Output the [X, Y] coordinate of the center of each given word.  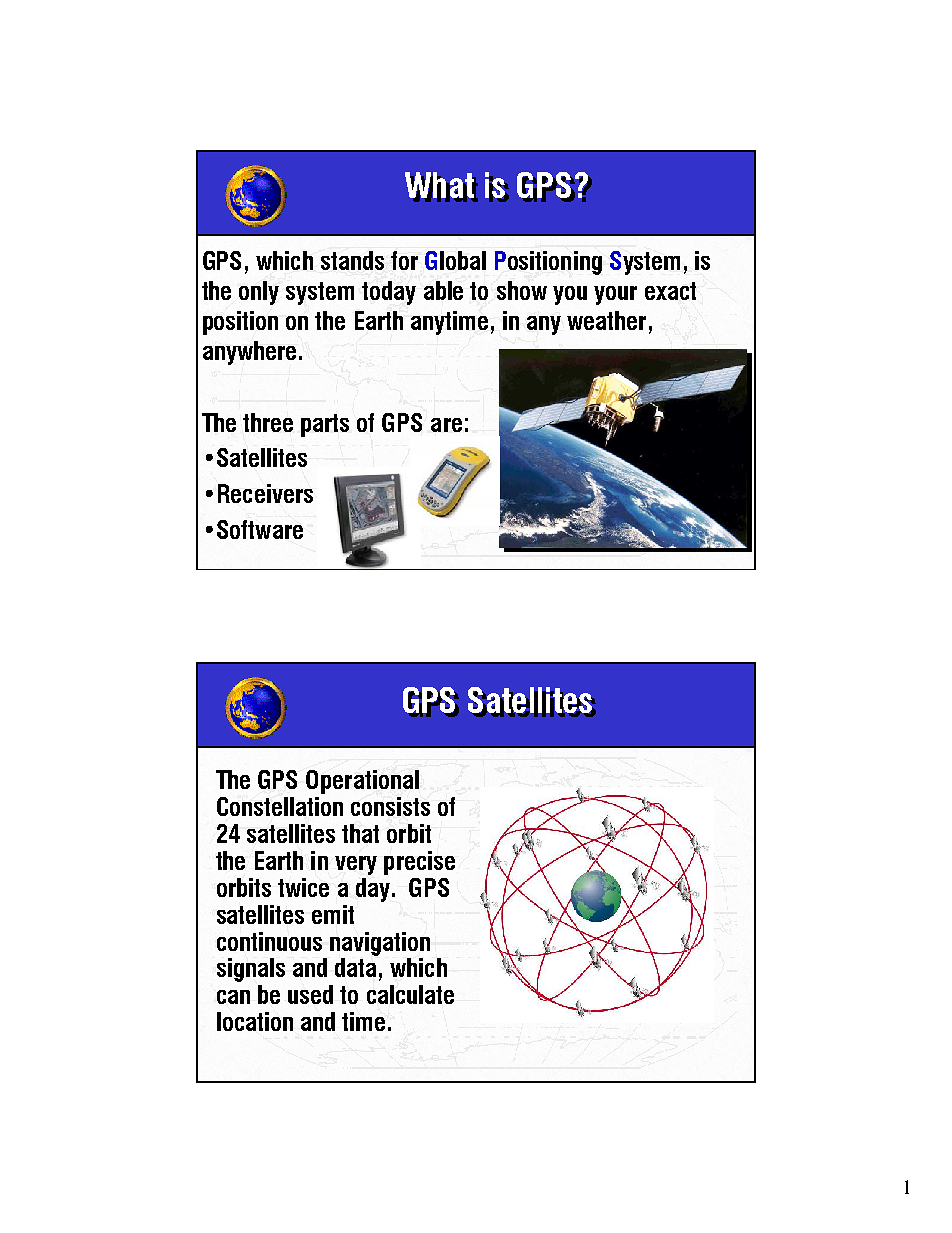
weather [606, 320]
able [443, 290]
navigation [380, 944]
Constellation [280, 806]
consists [390, 806]
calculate [410, 994]
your [615, 295]
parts [325, 425]
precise [419, 863]
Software [260, 529]
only [259, 293]
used [310, 994]
